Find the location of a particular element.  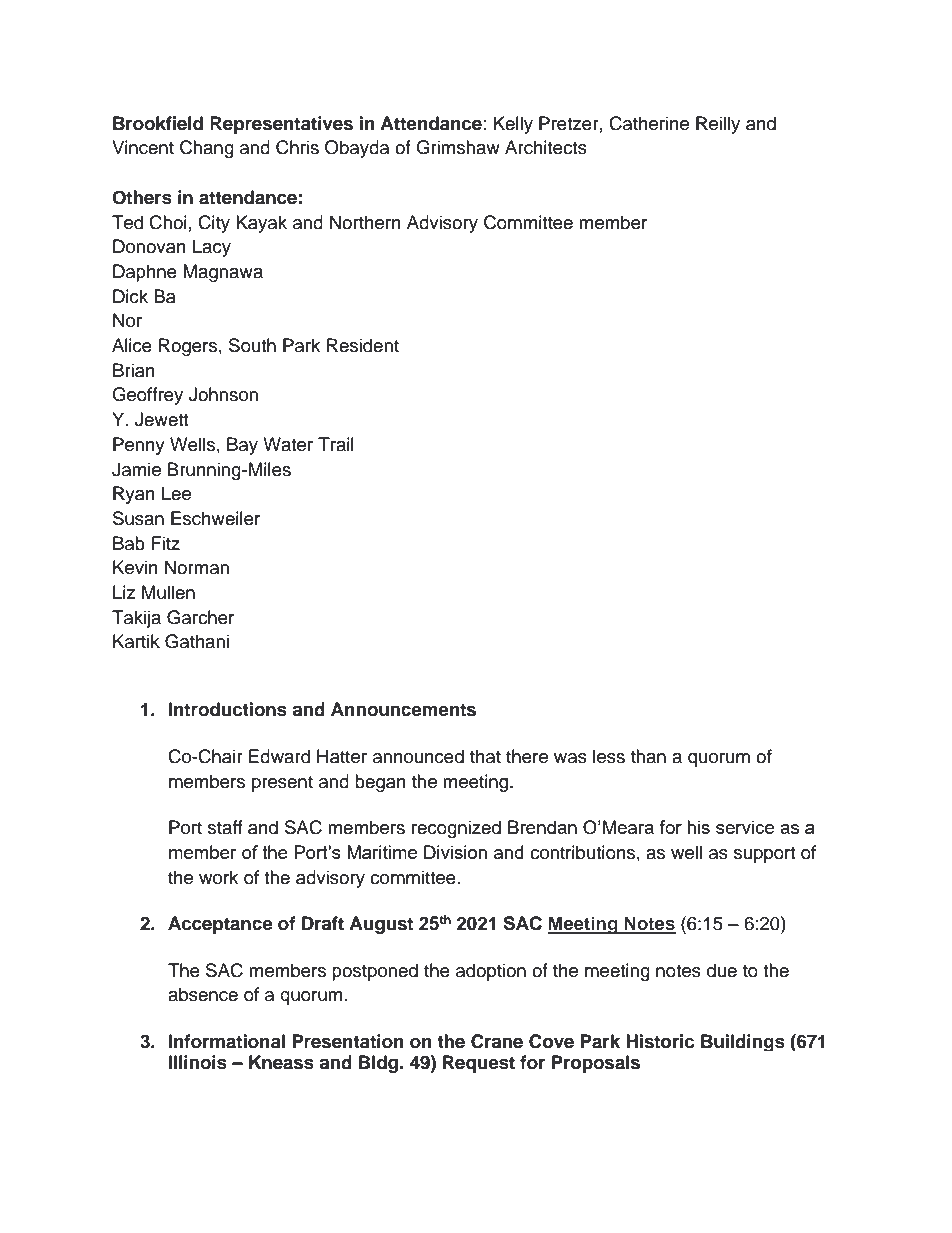

Johnson is located at coordinates (223, 394).
